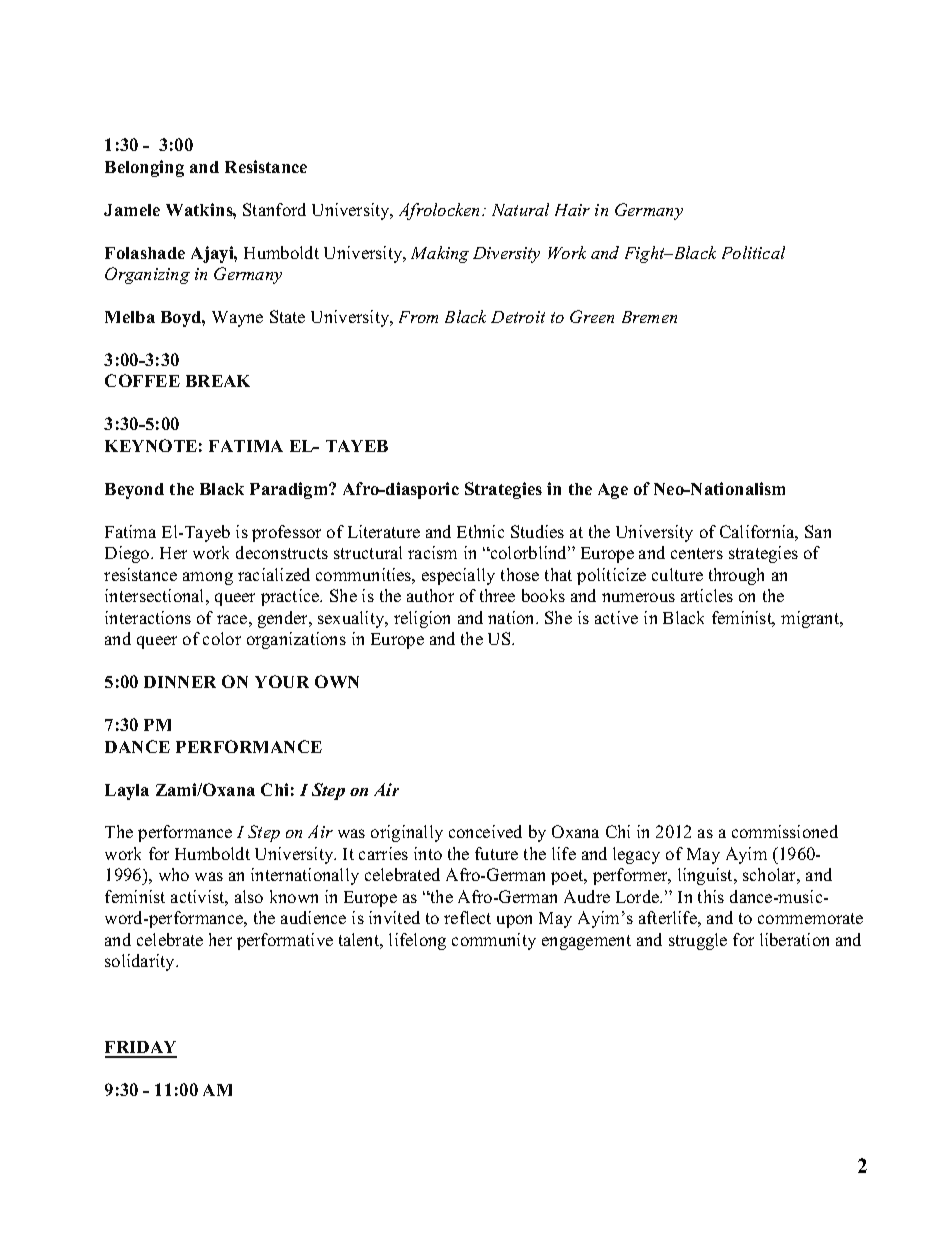  What do you see at coordinates (285, 941) in the page?
I see `performative` at bounding box center [285, 941].
